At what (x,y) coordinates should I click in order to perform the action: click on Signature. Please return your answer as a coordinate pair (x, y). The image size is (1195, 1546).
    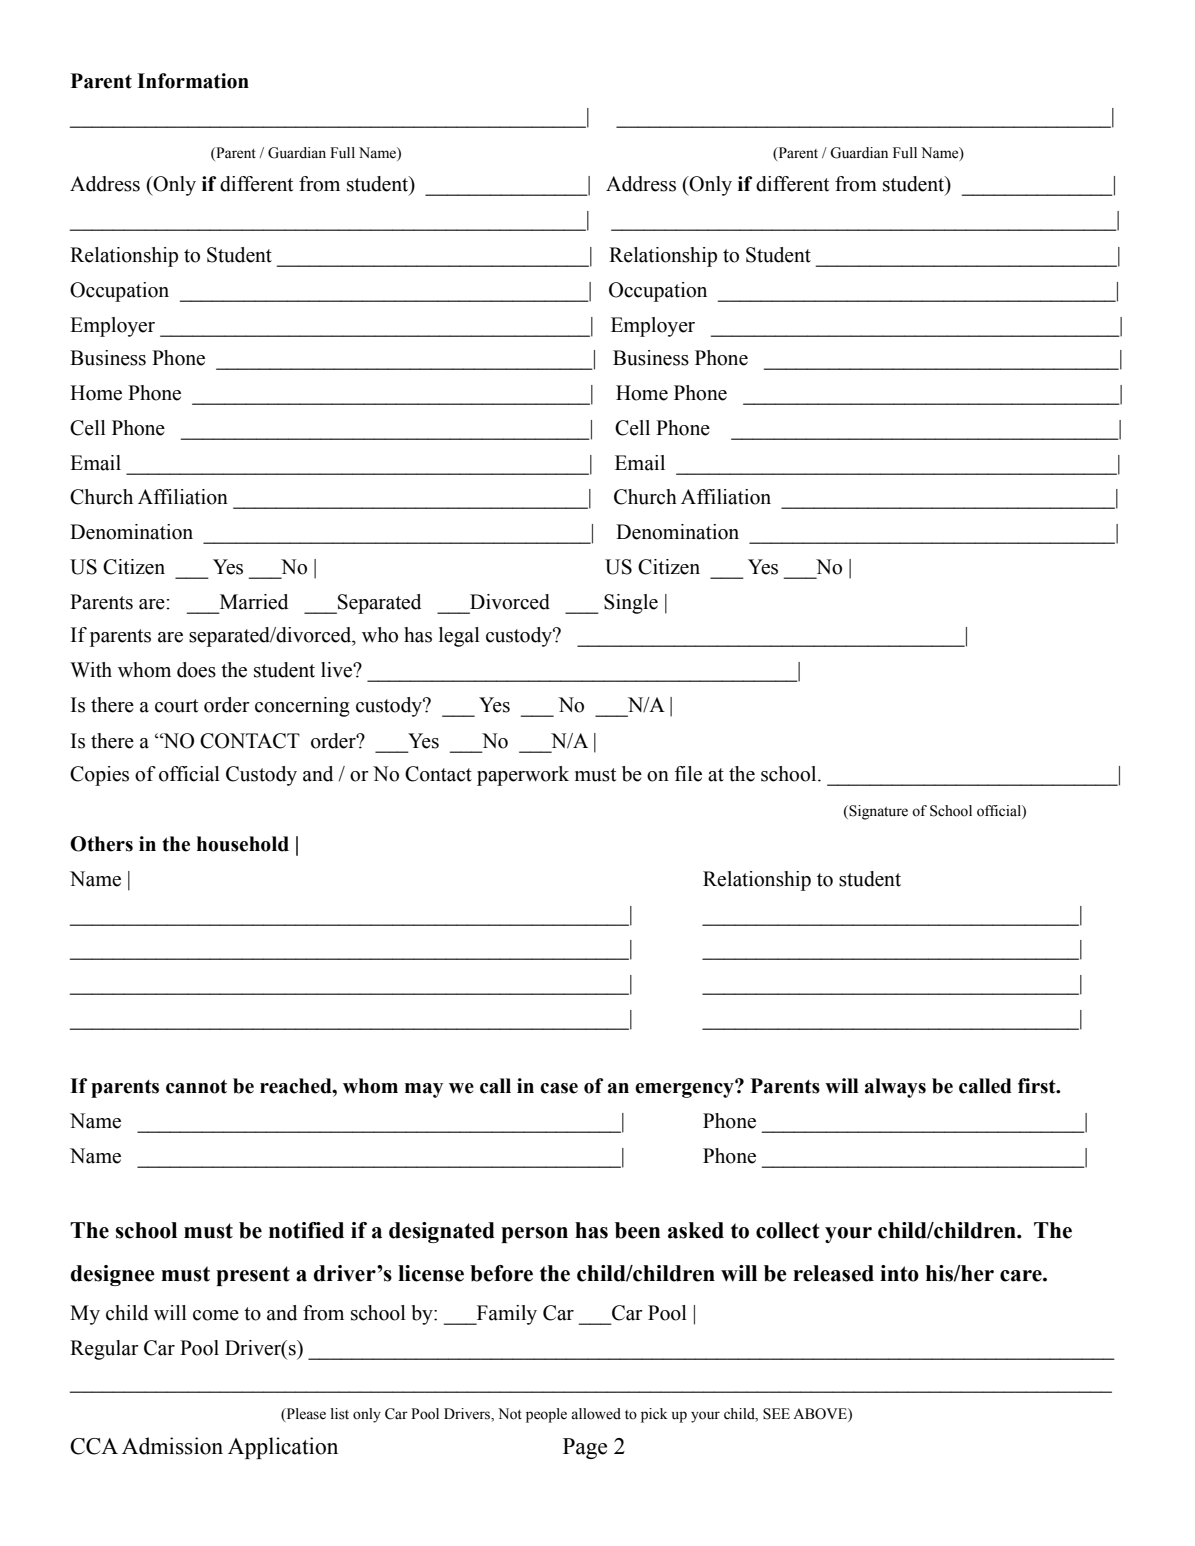
    Looking at the image, I should click on (877, 812).
